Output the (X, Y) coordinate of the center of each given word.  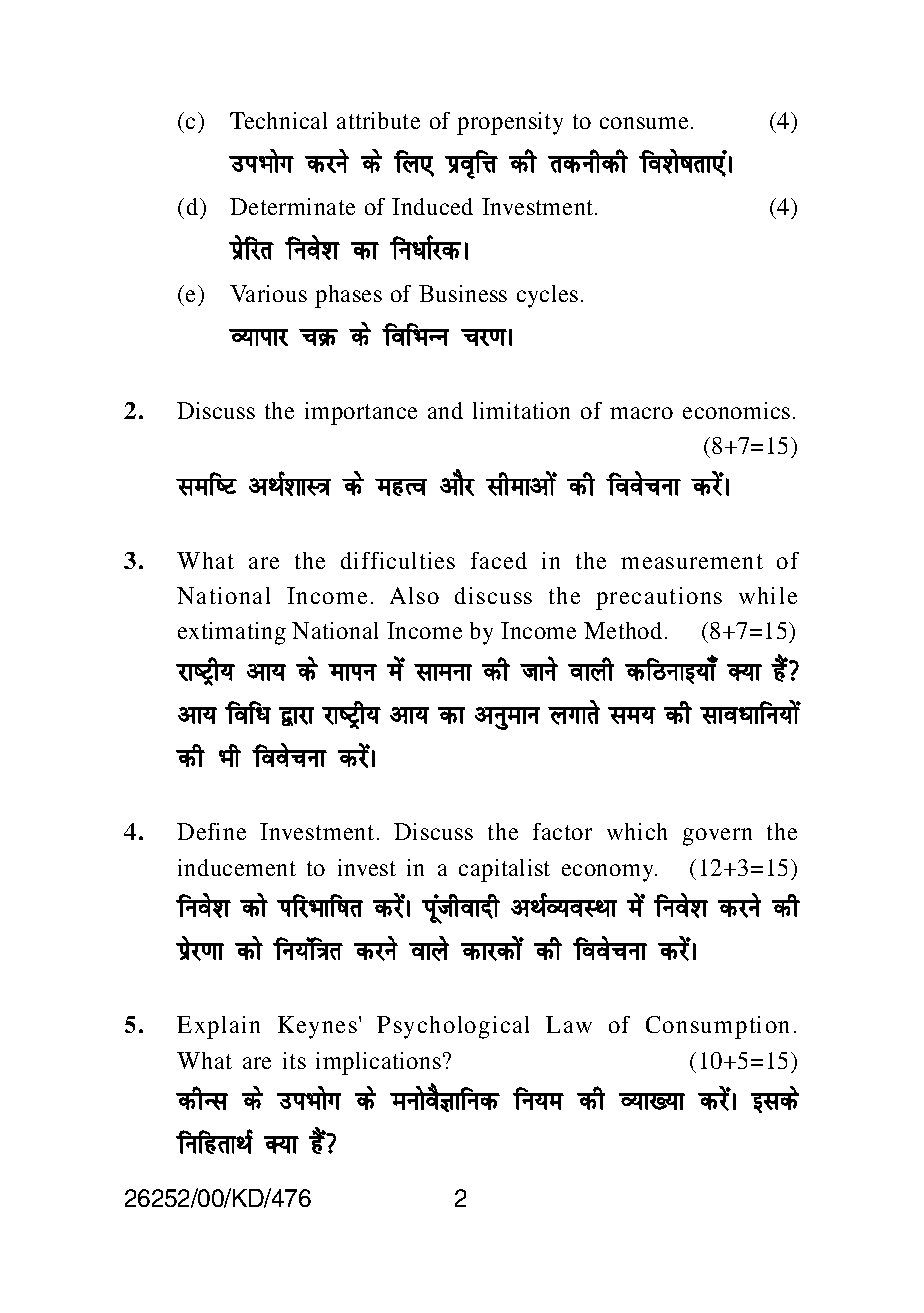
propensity (510, 123)
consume (644, 123)
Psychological (453, 1027)
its (294, 1060)
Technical (278, 120)
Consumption (717, 1027)
